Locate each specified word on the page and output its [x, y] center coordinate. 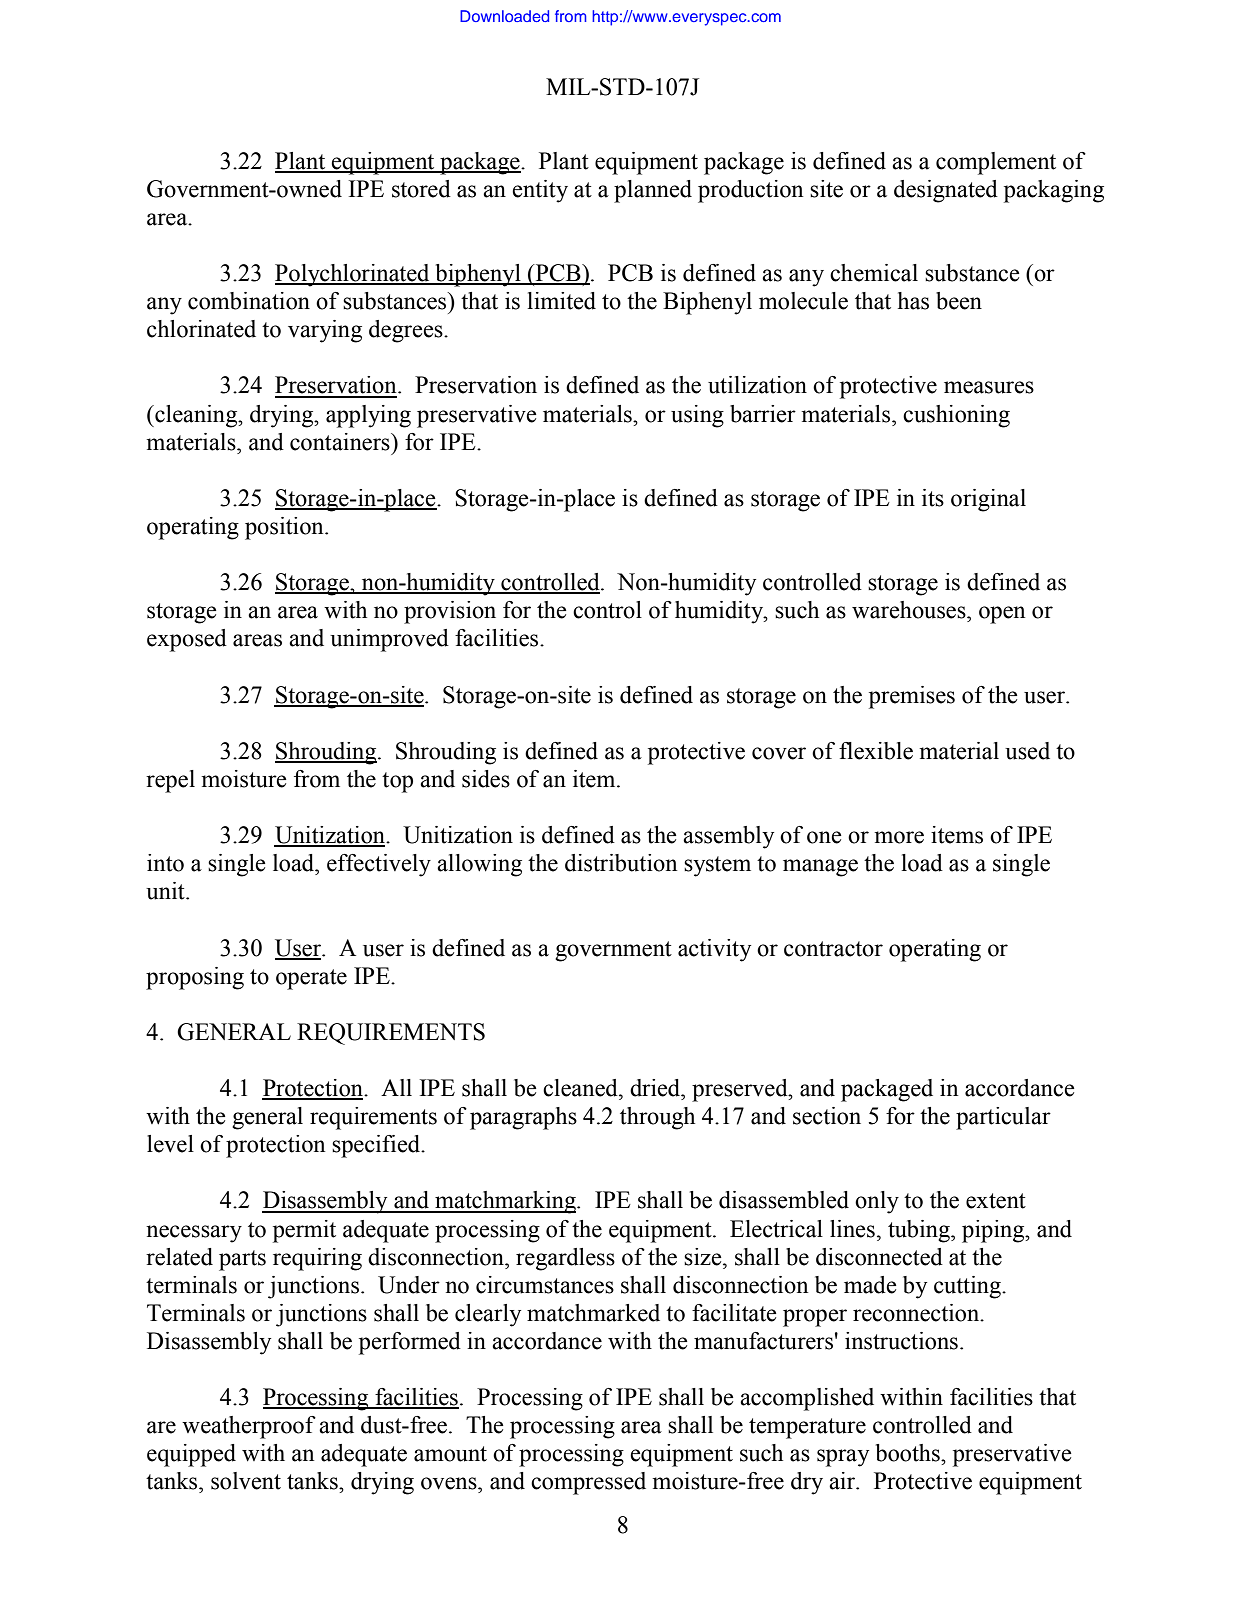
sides [486, 779]
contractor [833, 949]
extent [996, 1201]
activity [714, 950]
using [697, 416]
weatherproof [249, 1427]
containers [341, 442]
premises [912, 697]
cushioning [956, 416]
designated [946, 191]
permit [304, 1231]
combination [249, 301]
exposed [187, 640]
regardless [565, 1259]
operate [311, 979]
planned [653, 191]
